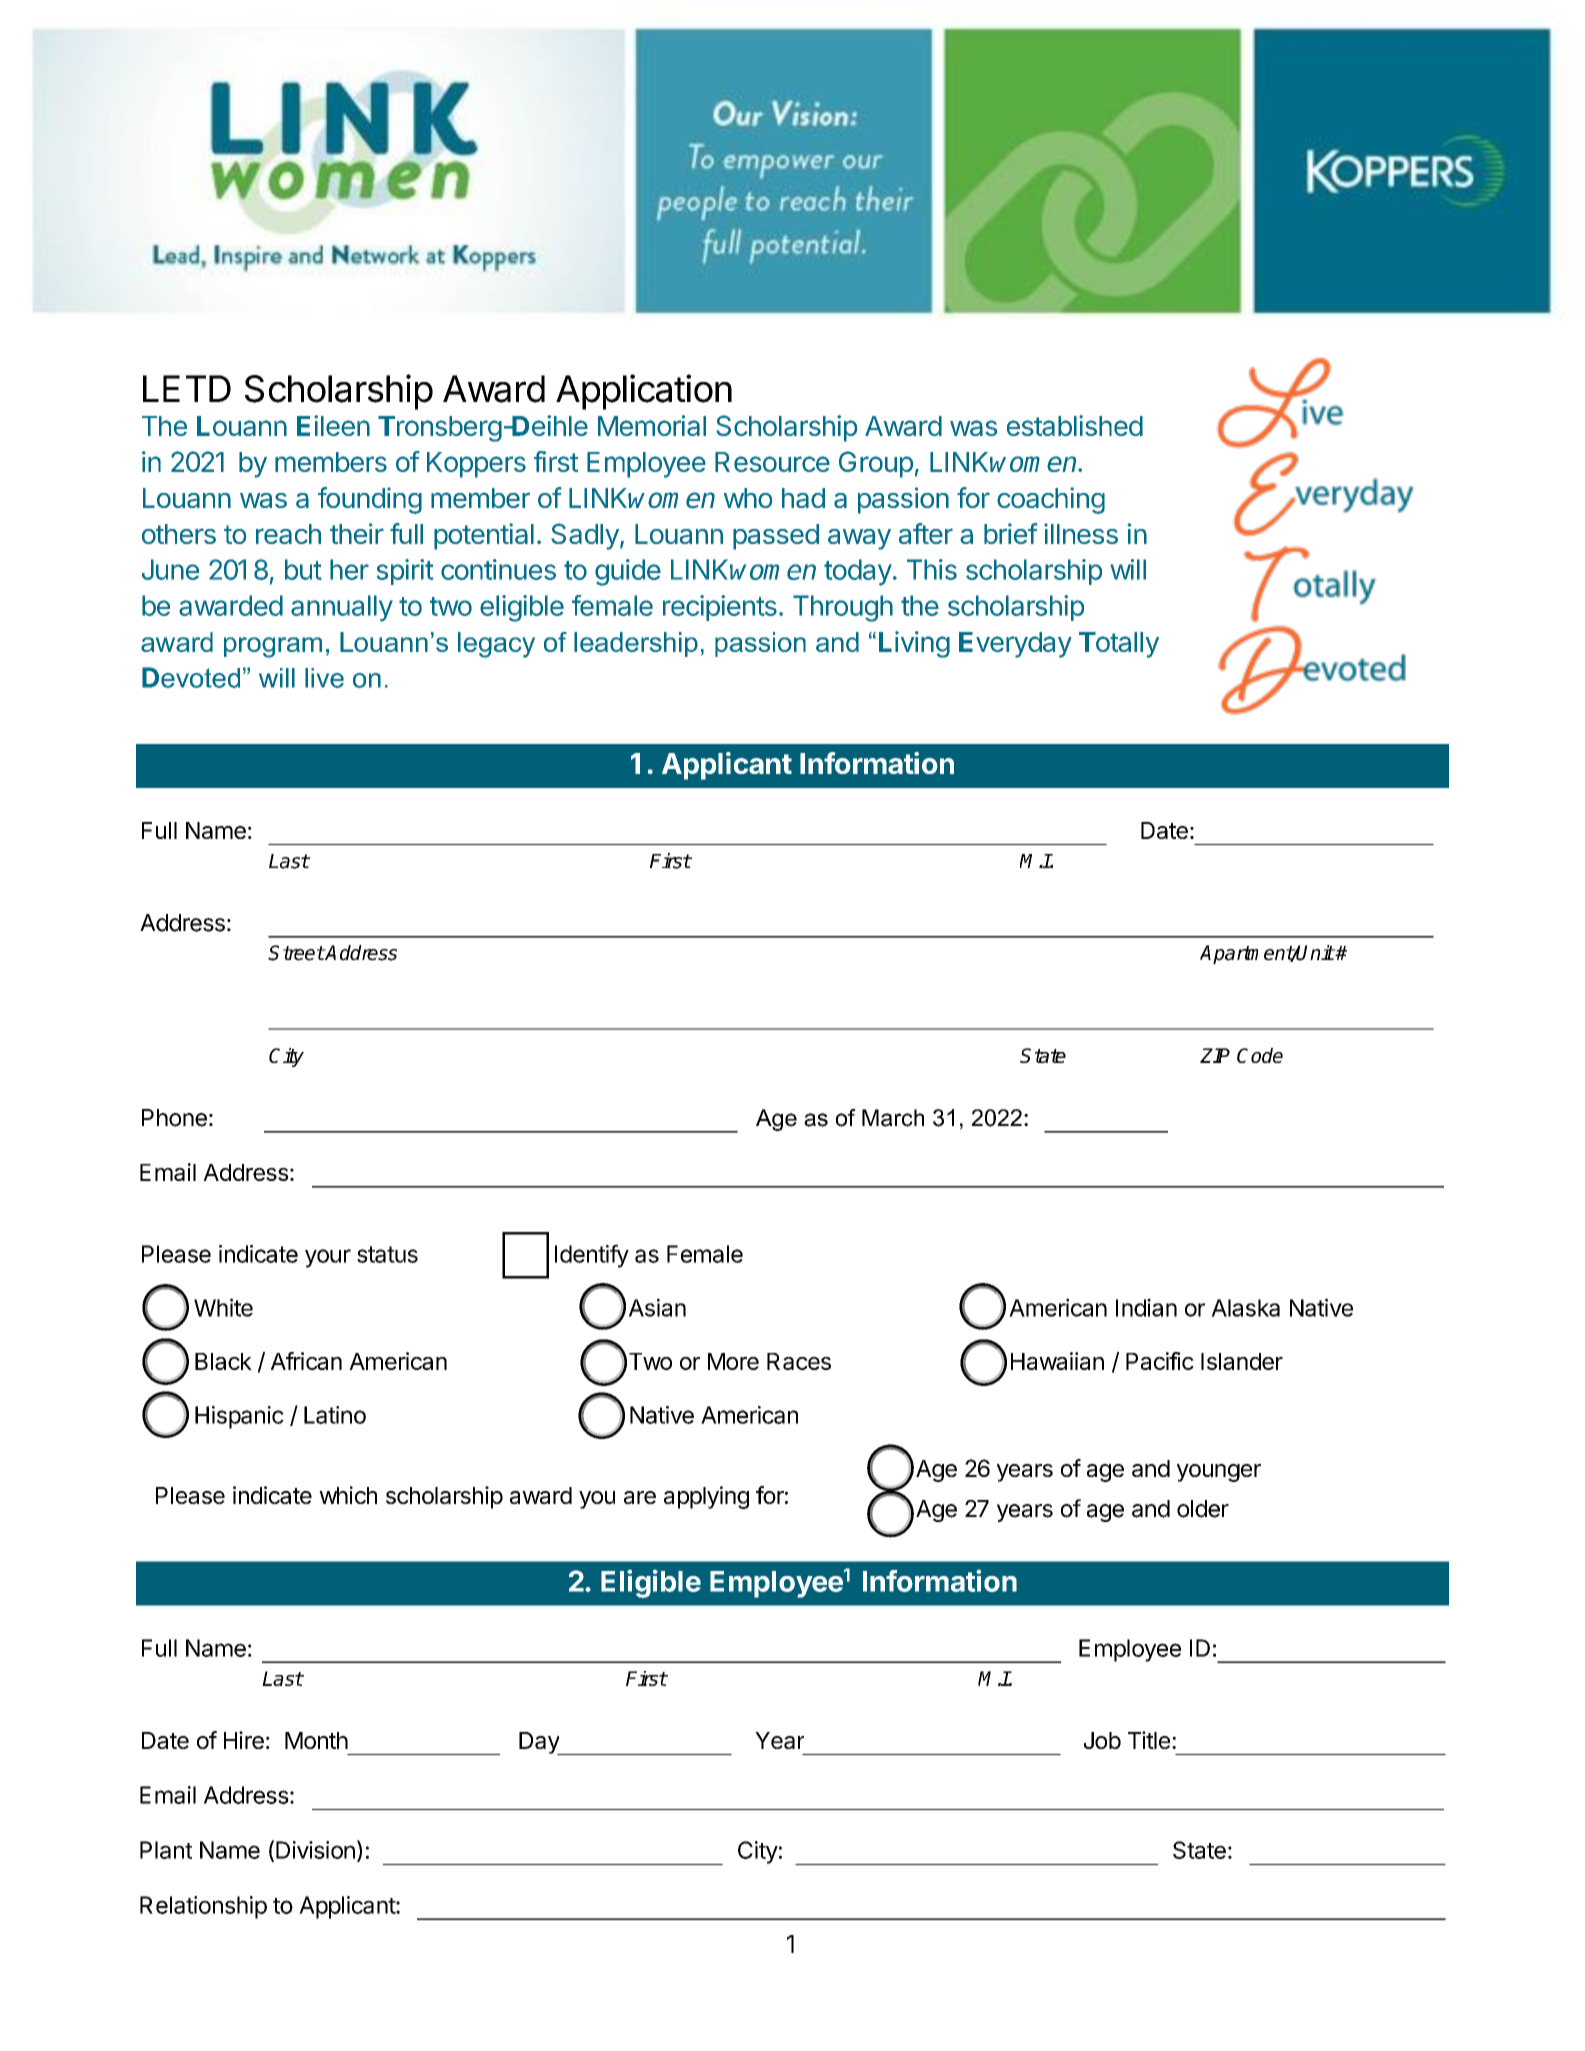  Describe the element at coordinates (174, 1118) in the image. I see `Phone` at that location.
